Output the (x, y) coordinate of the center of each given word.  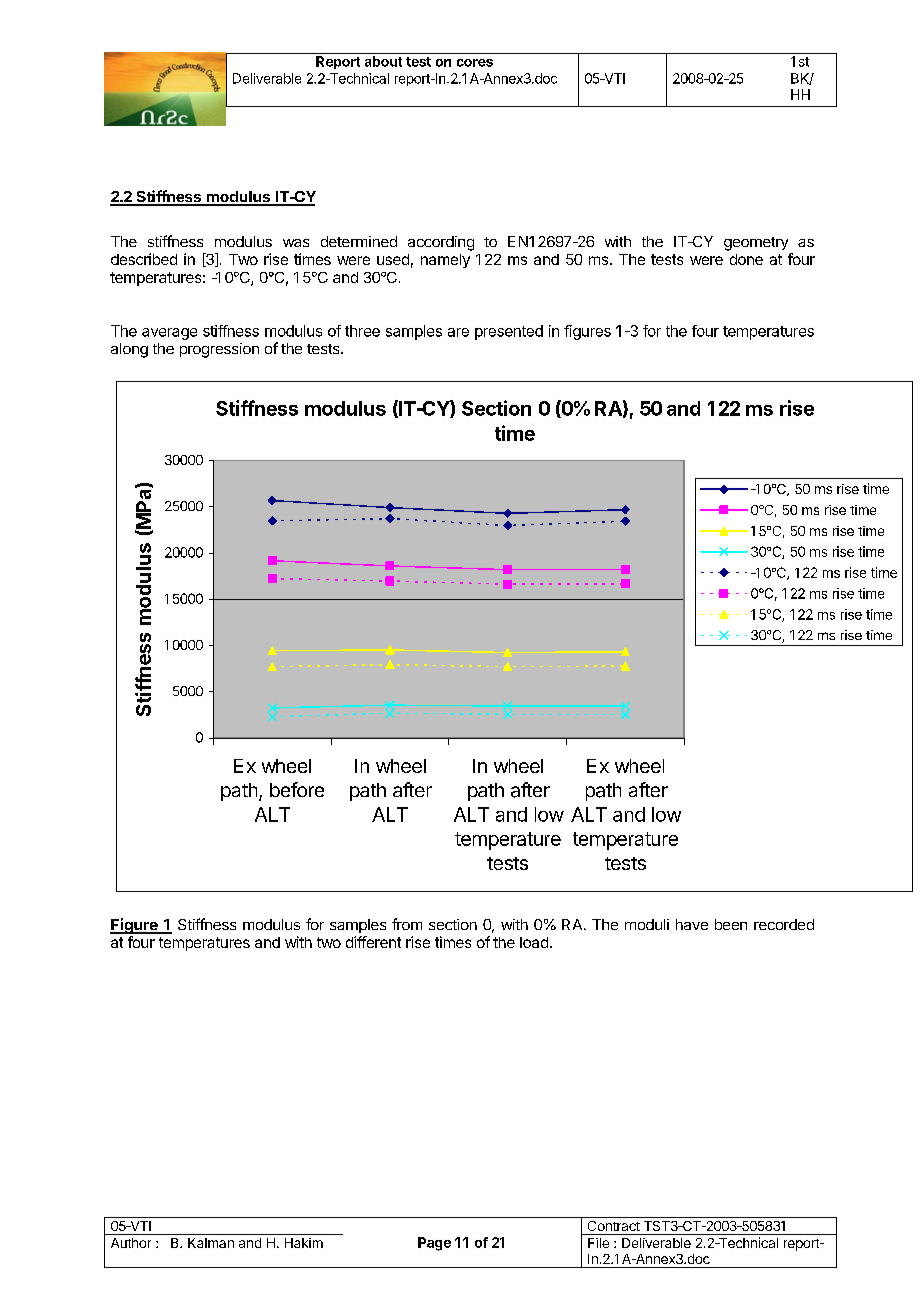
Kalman (211, 1243)
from (407, 924)
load (534, 942)
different (373, 942)
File (598, 1243)
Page (434, 1244)
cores (475, 63)
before (297, 789)
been (731, 924)
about (383, 61)
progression (219, 350)
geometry (756, 244)
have (692, 924)
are (458, 332)
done (746, 259)
